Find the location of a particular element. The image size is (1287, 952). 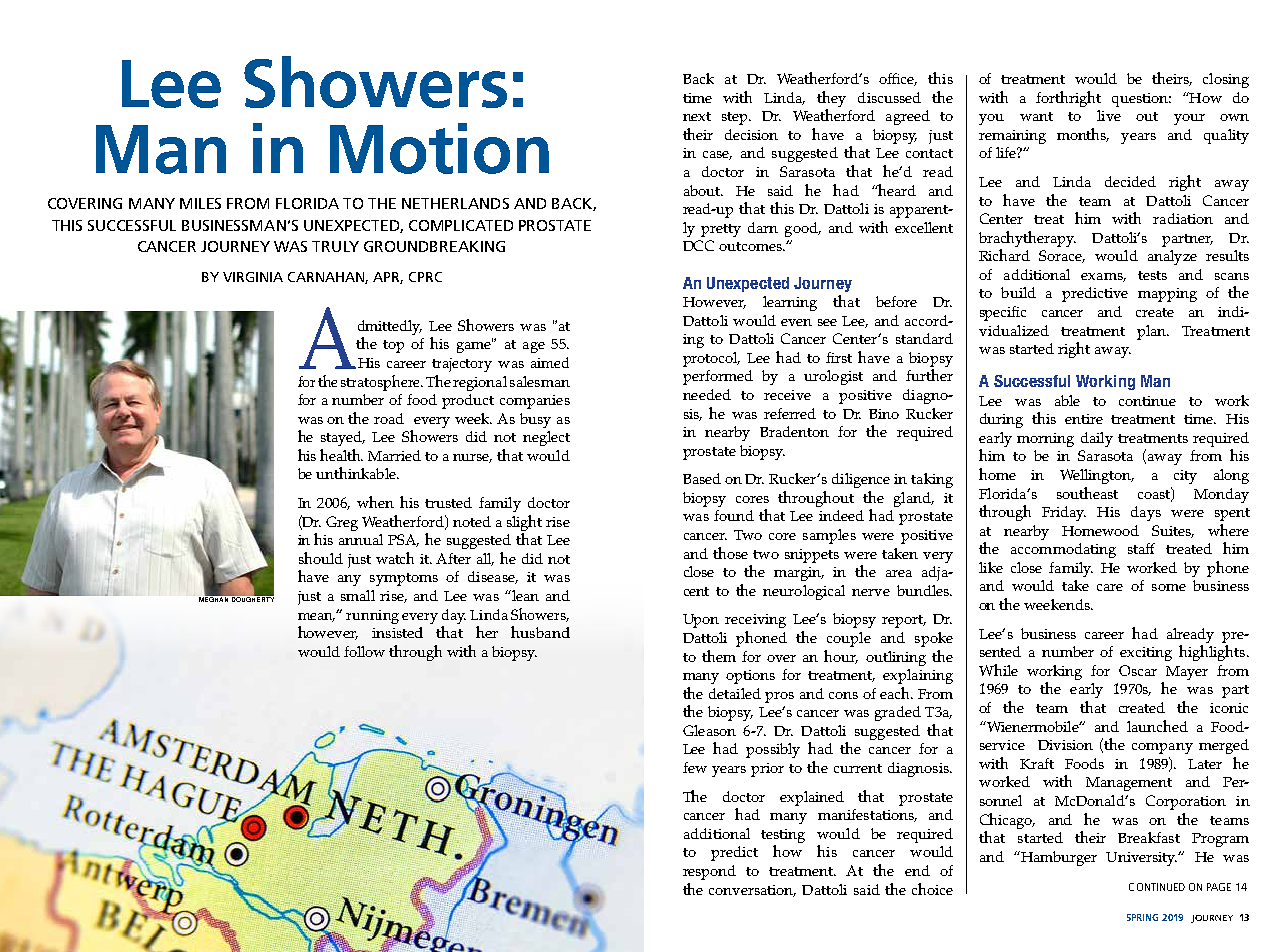

follow is located at coordinates (364, 651).
